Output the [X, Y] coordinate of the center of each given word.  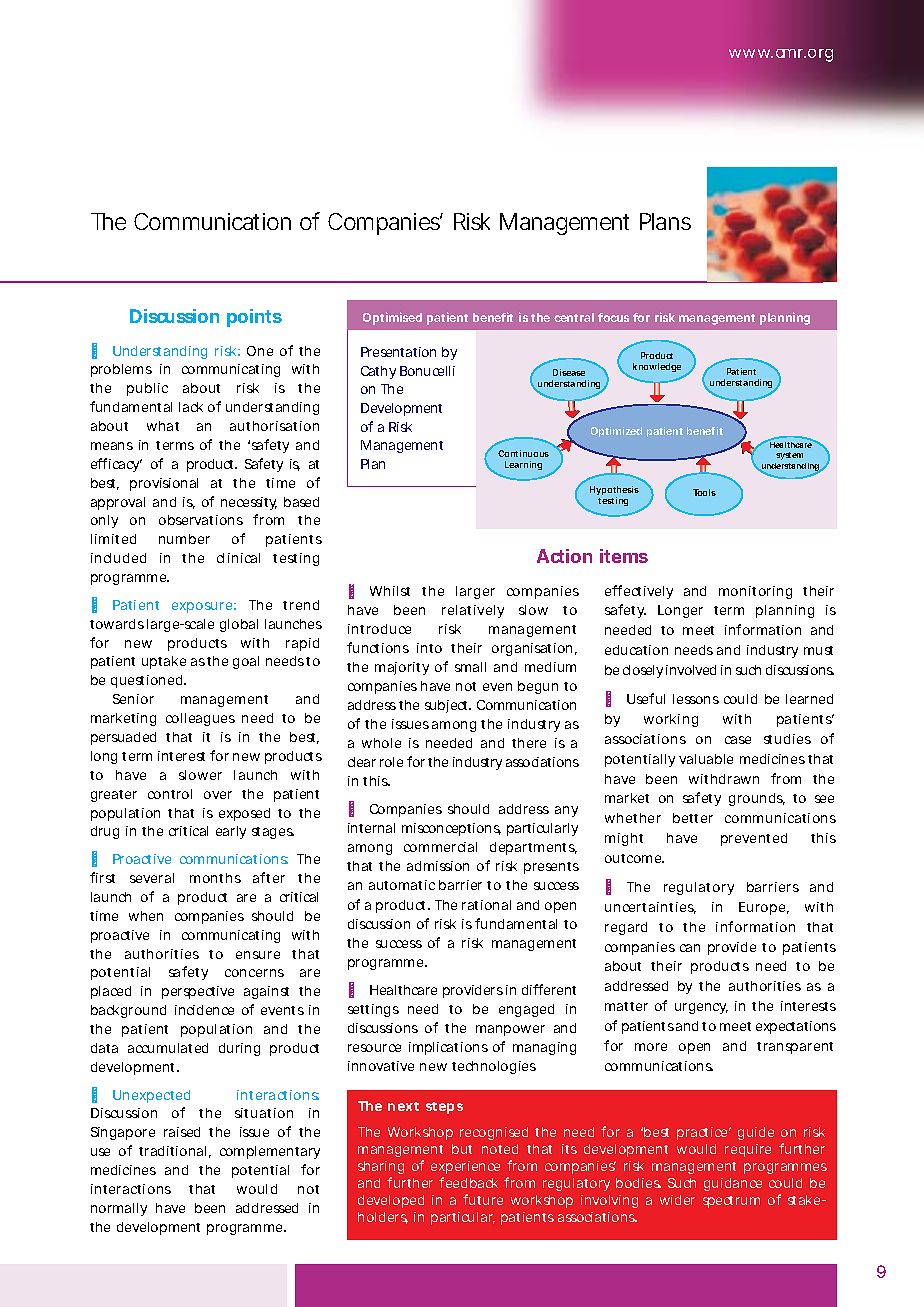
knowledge [657, 367]
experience [465, 1167]
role [391, 762]
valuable [706, 759]
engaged [526, 1010]
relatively [473, 611]
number [184, 539]
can [690, 948]
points [254, 318]
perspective [198, 992]
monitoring [755, 592]
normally [119, 1209]
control [170, 794]
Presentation [398, 352]
